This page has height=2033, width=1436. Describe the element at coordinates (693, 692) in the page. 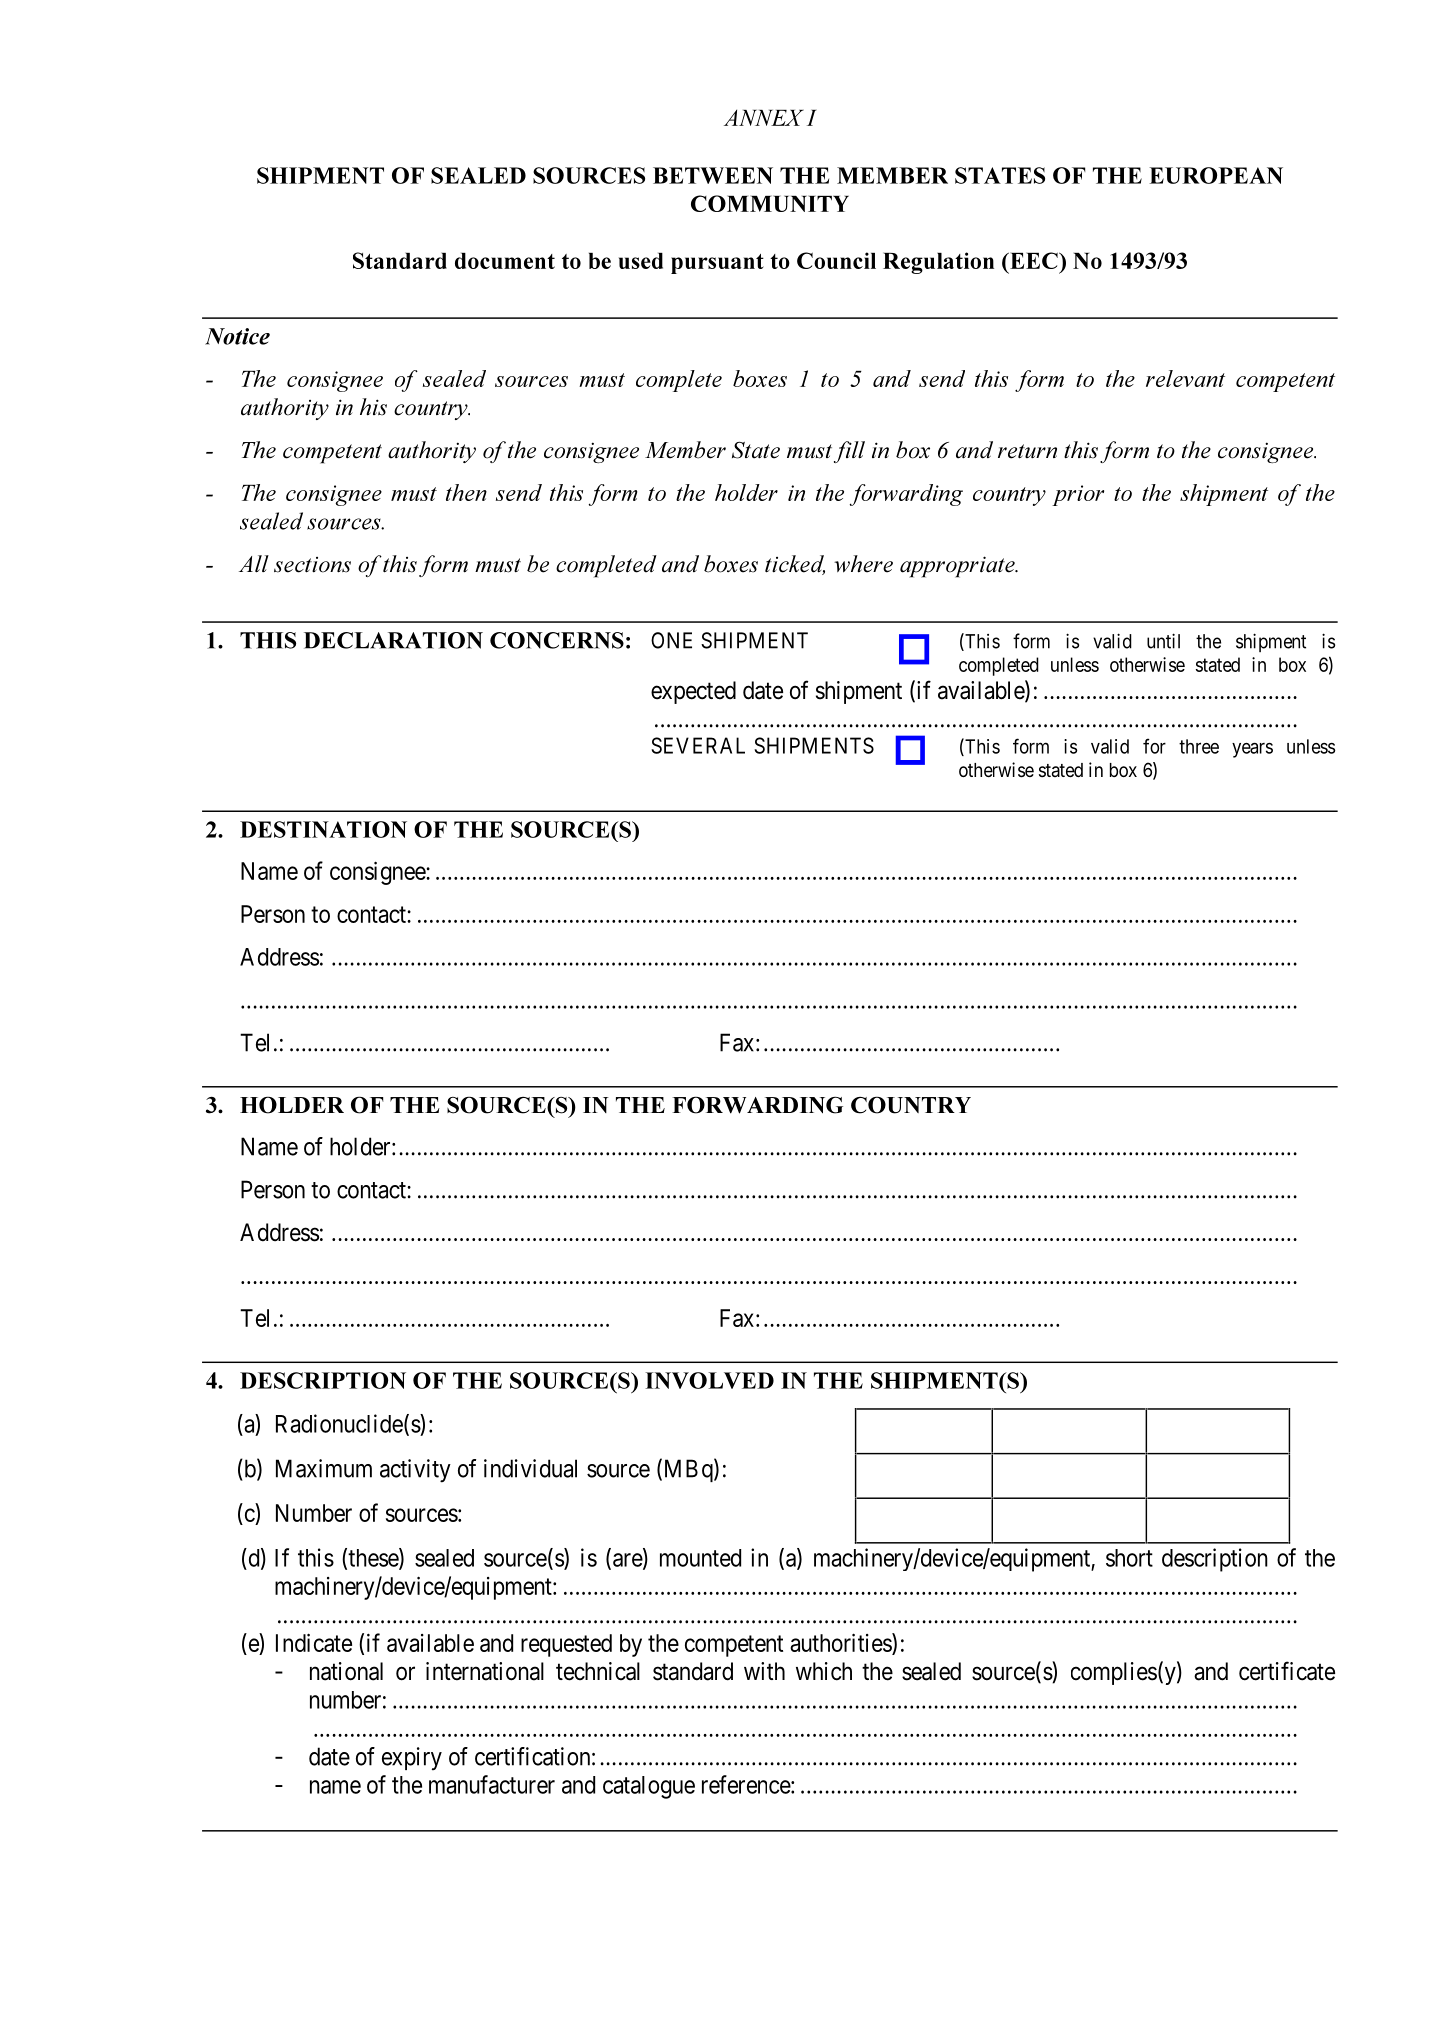

I see `expected` at that location.
